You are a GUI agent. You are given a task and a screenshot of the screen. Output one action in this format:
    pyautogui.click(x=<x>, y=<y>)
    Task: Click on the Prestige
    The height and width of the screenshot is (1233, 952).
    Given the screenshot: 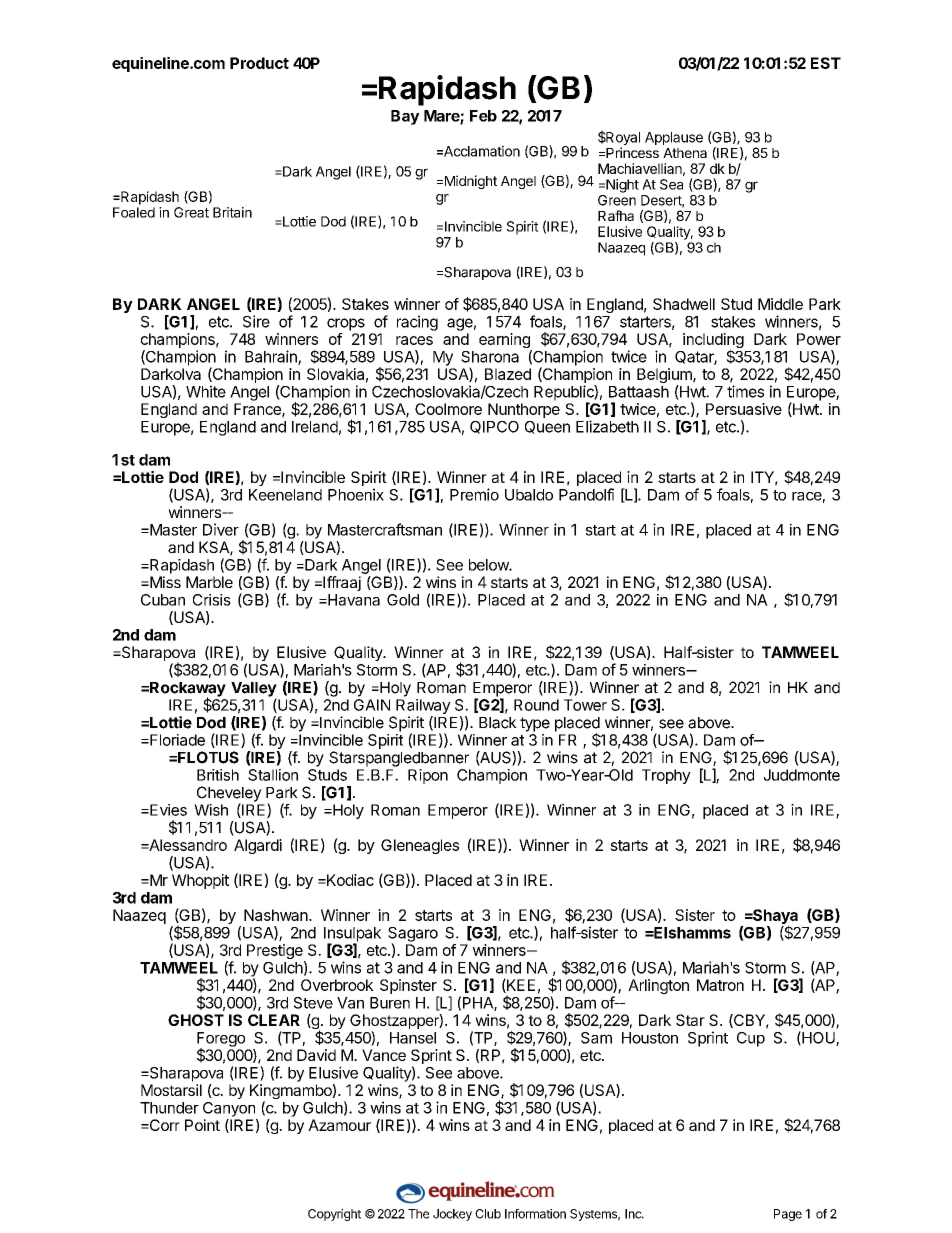 What is the action you would take?
    pyautogui.click(x=276, y=953)
